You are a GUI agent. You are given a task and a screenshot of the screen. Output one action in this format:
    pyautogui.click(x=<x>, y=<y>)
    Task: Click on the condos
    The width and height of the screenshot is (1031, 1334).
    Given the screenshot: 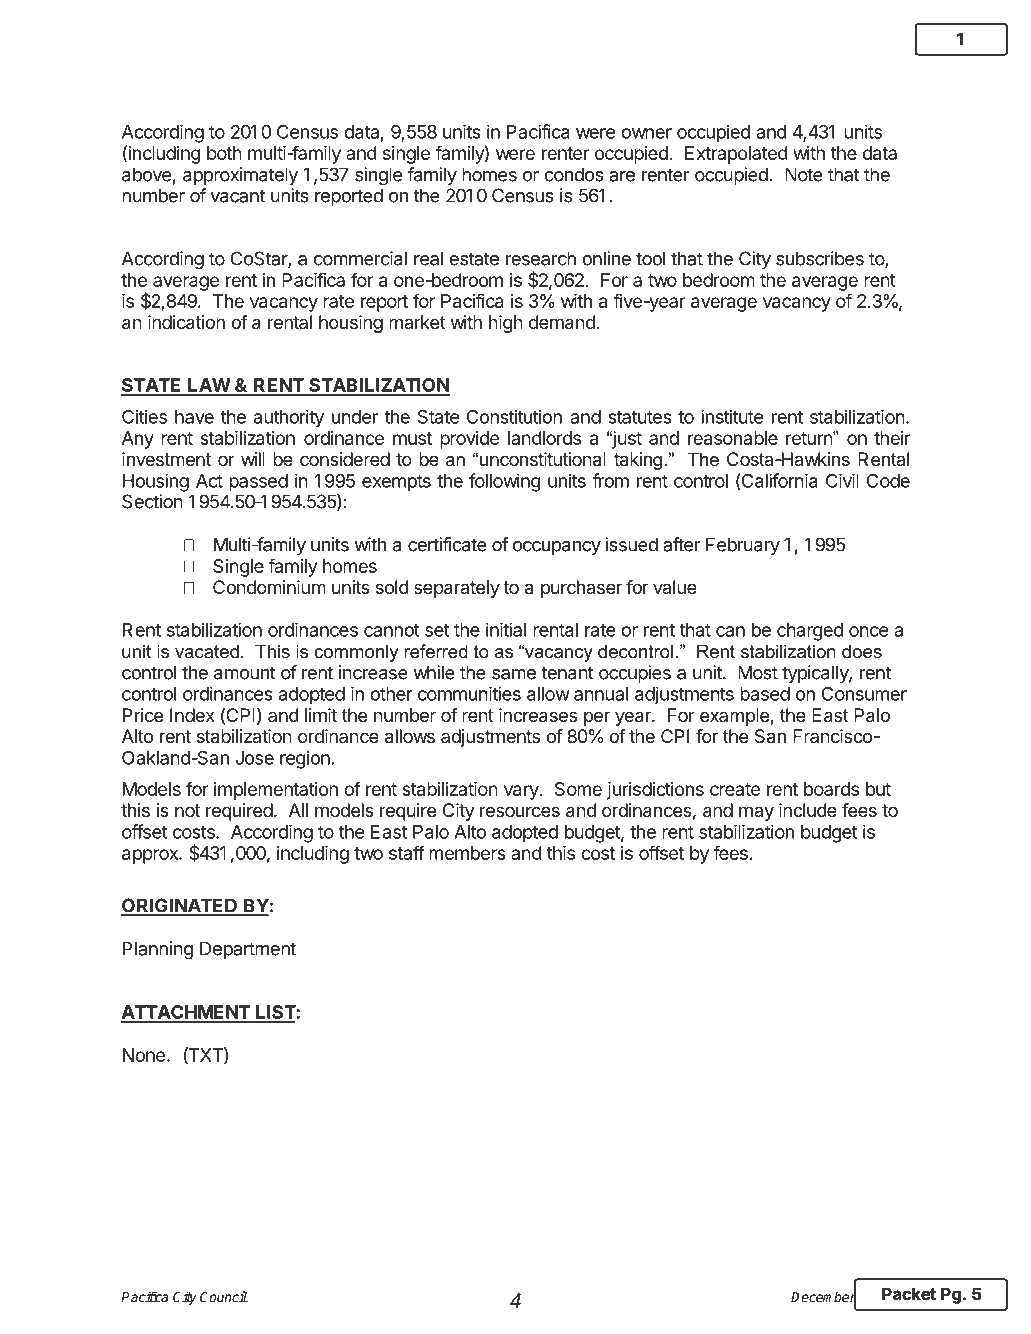 What is the action you would take?
    pyautogui.click(x=574, y=174)
